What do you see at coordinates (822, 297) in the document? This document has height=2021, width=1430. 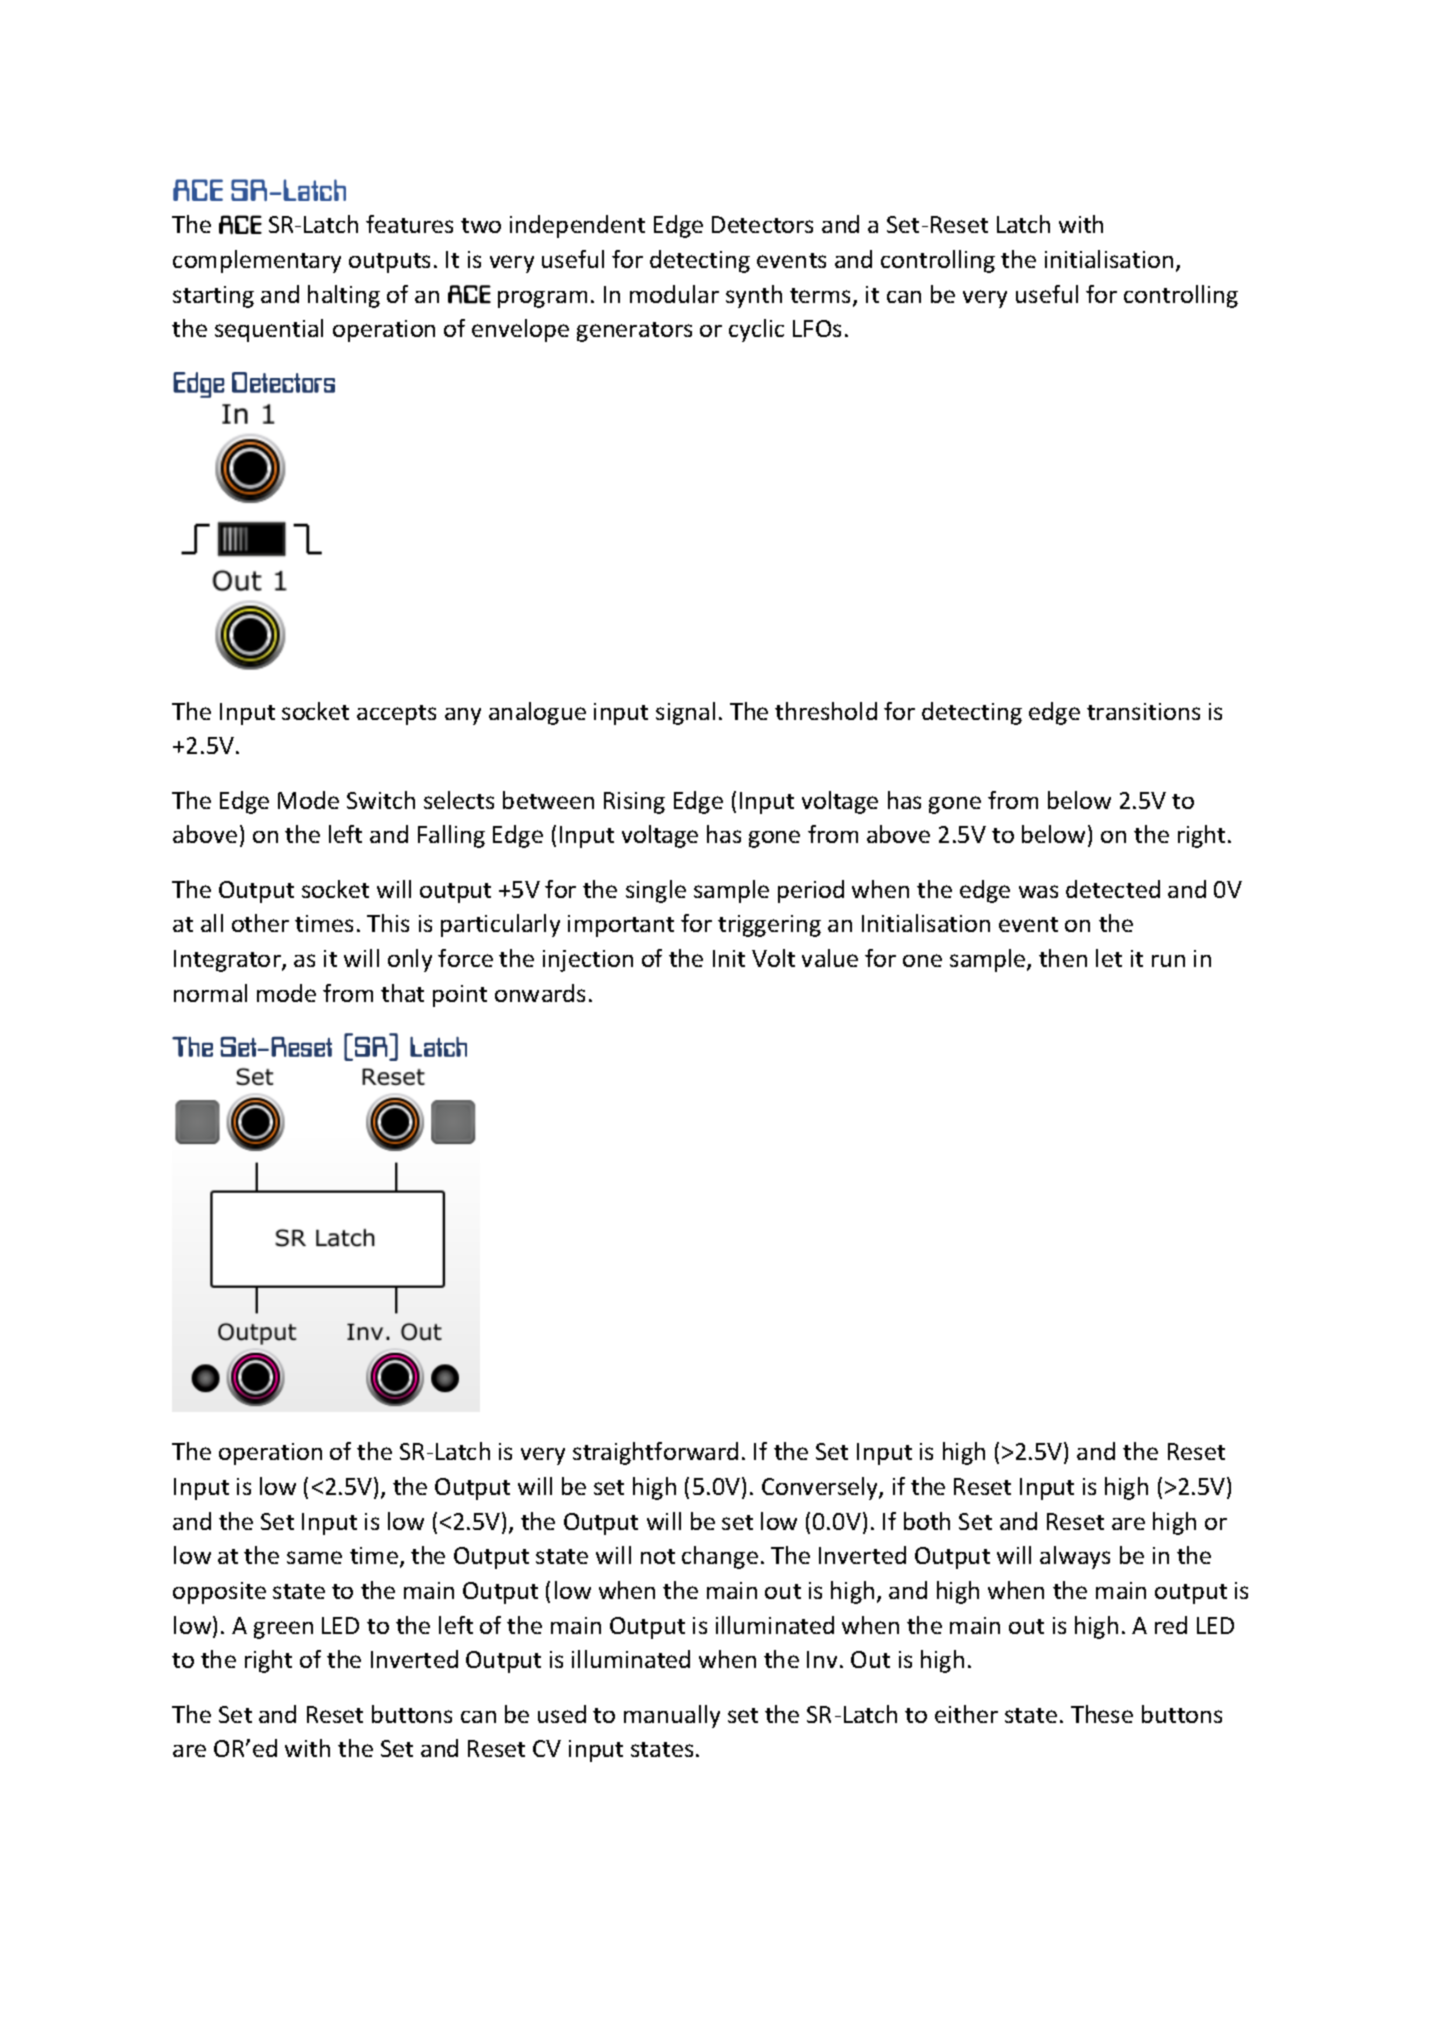 I see `terms` at bounding box center [822, 297].
